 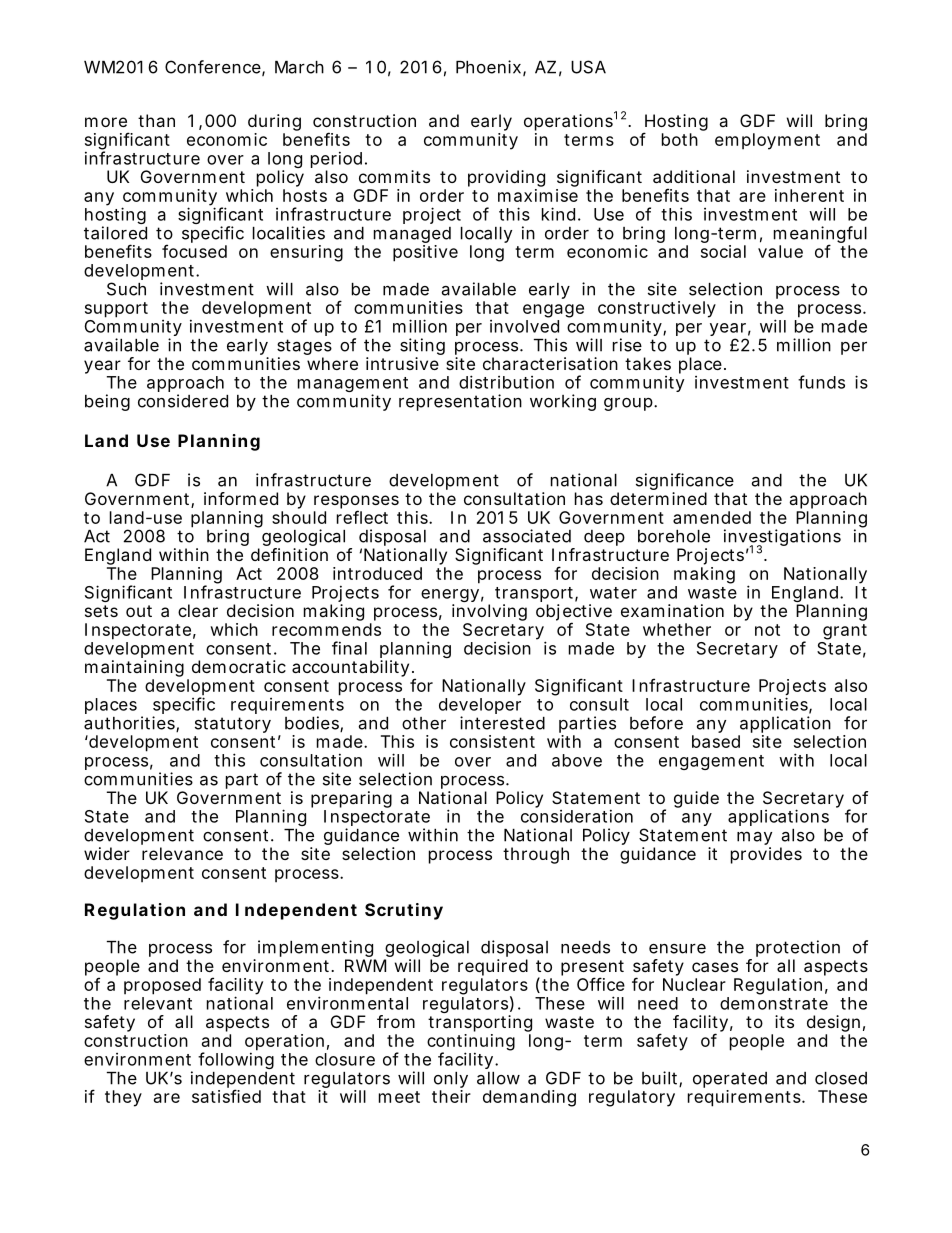 What do you see at coordinates (767, 630) in the page?
I see `not` at bounding box center [767, 630].
